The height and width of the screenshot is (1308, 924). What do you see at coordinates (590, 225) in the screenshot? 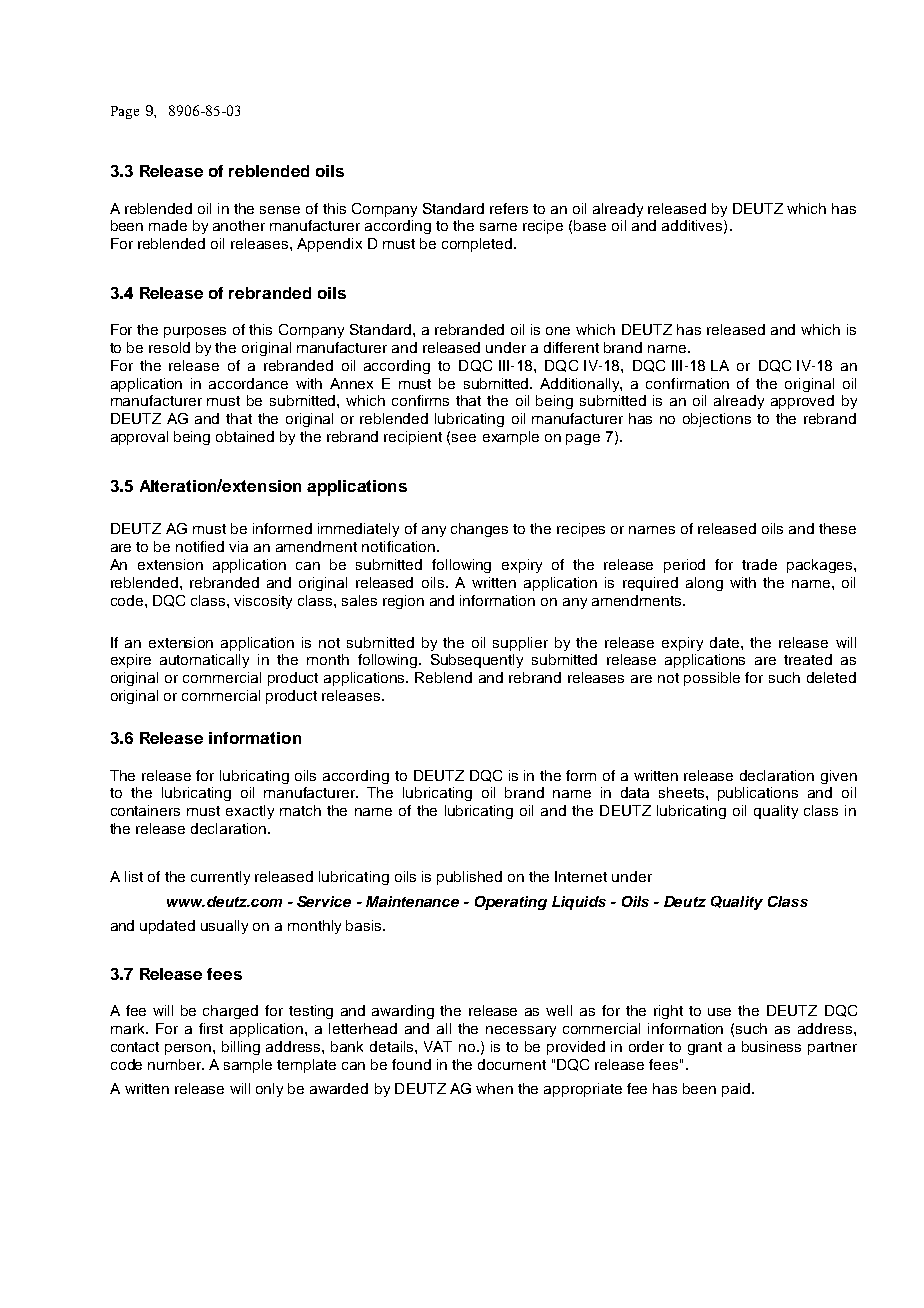
I see `base` at bounding box center [590, 225].
